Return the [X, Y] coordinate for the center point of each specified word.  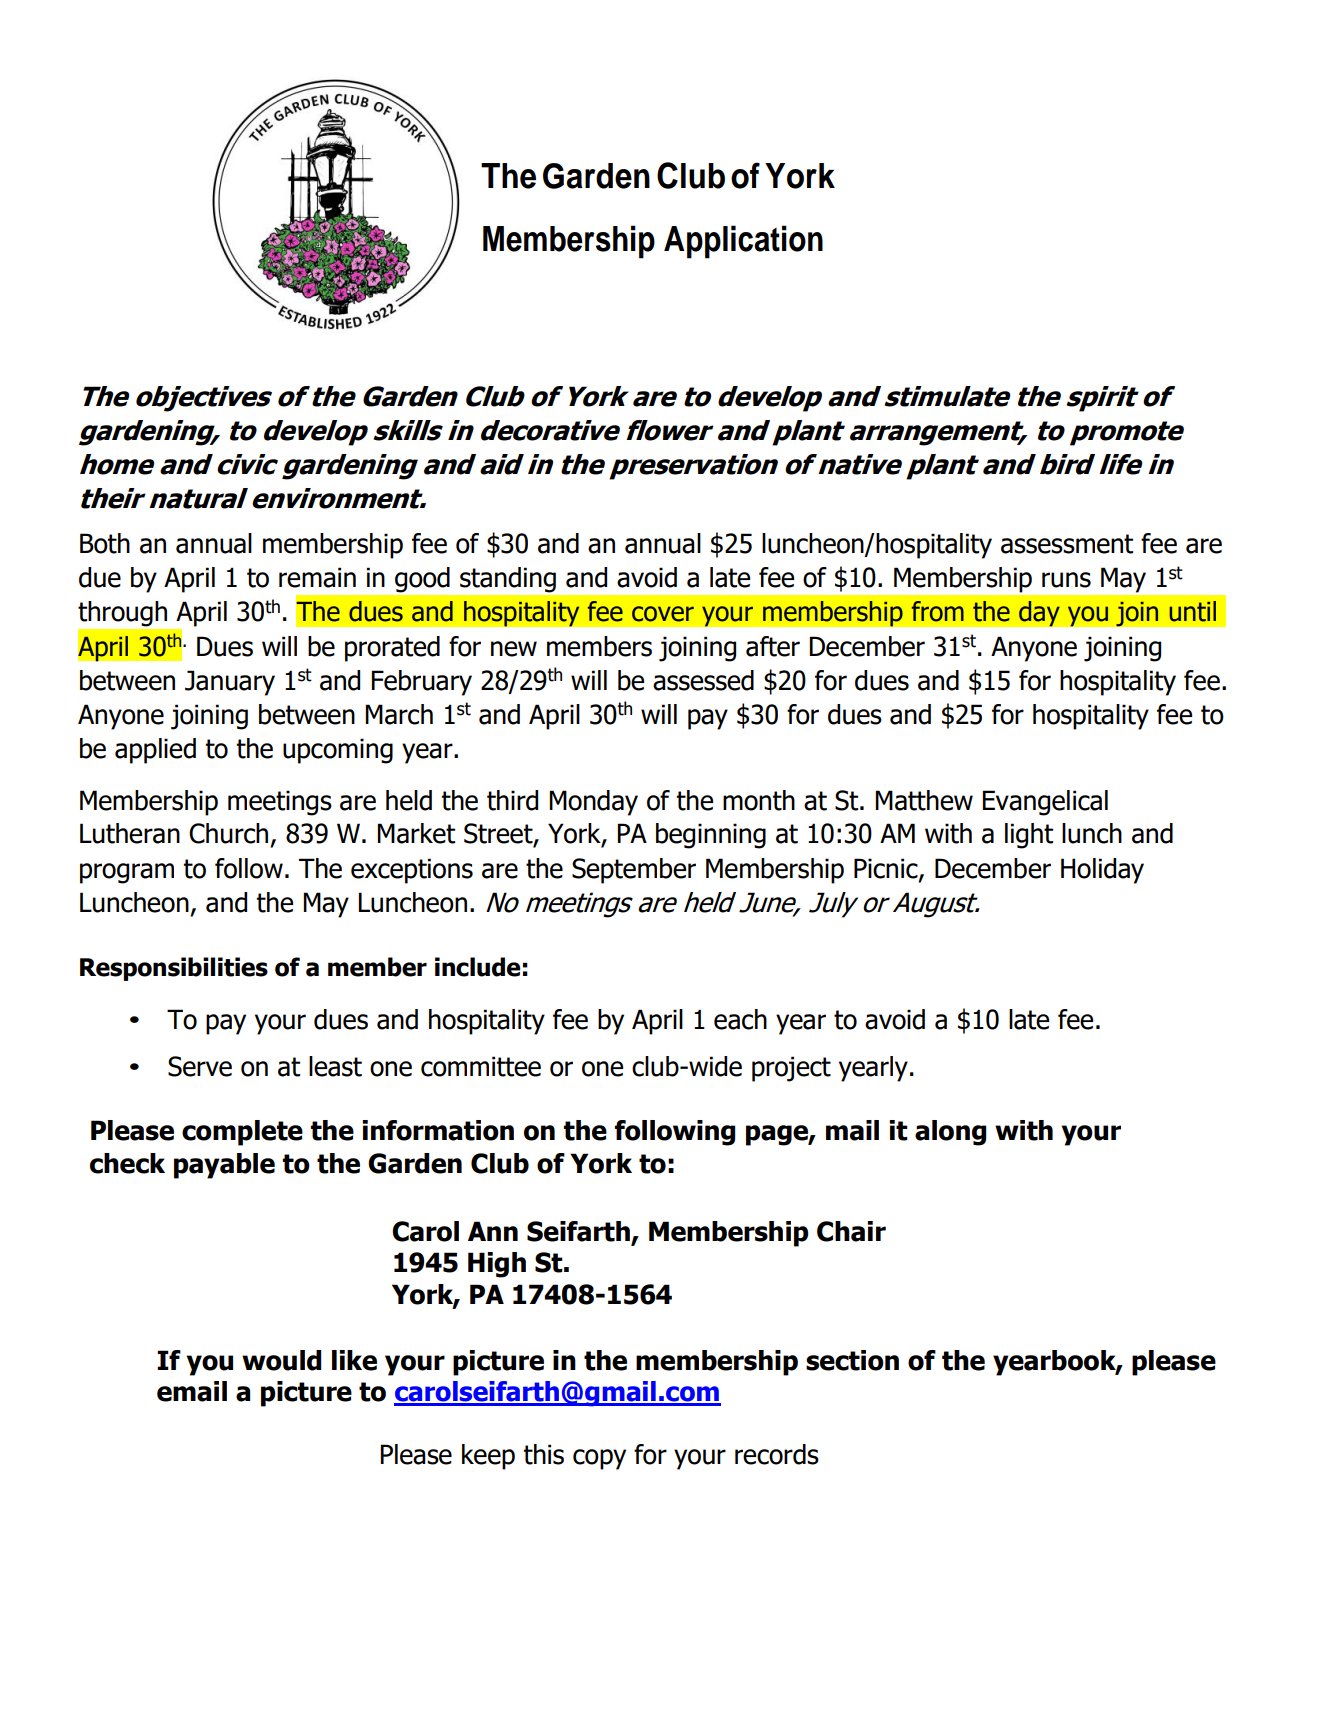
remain [317, 577]
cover [663, 614]
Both [105, 543]
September [634, 871]
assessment [1067, 544]
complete [242, 1133]
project [791, 1069]
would [281, 1360]
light [1029, 836]
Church [228, 833]
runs [1066, 580]
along [950, 1133]
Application [743, 242]
